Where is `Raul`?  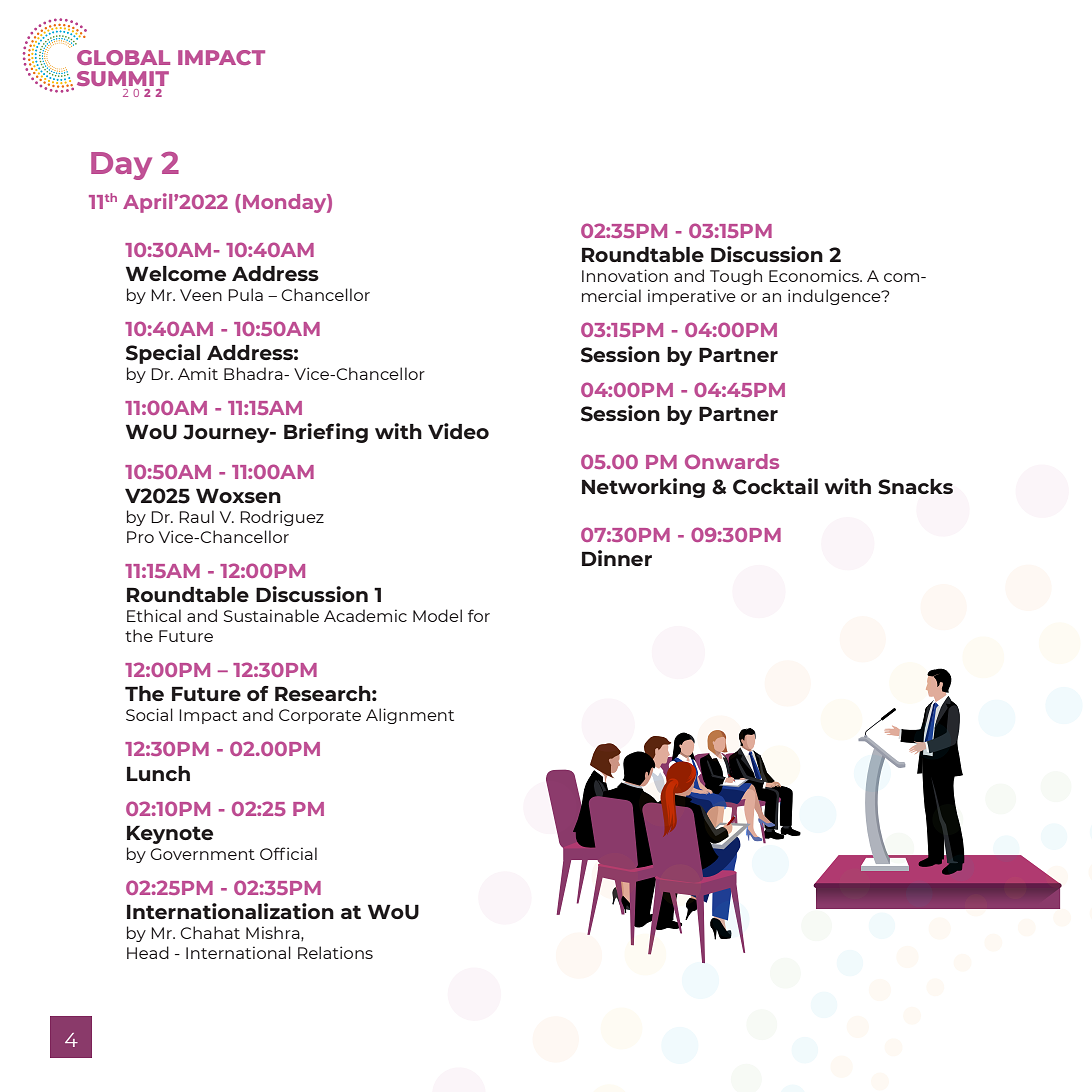
Raul is located at coordinates (196, 516).
